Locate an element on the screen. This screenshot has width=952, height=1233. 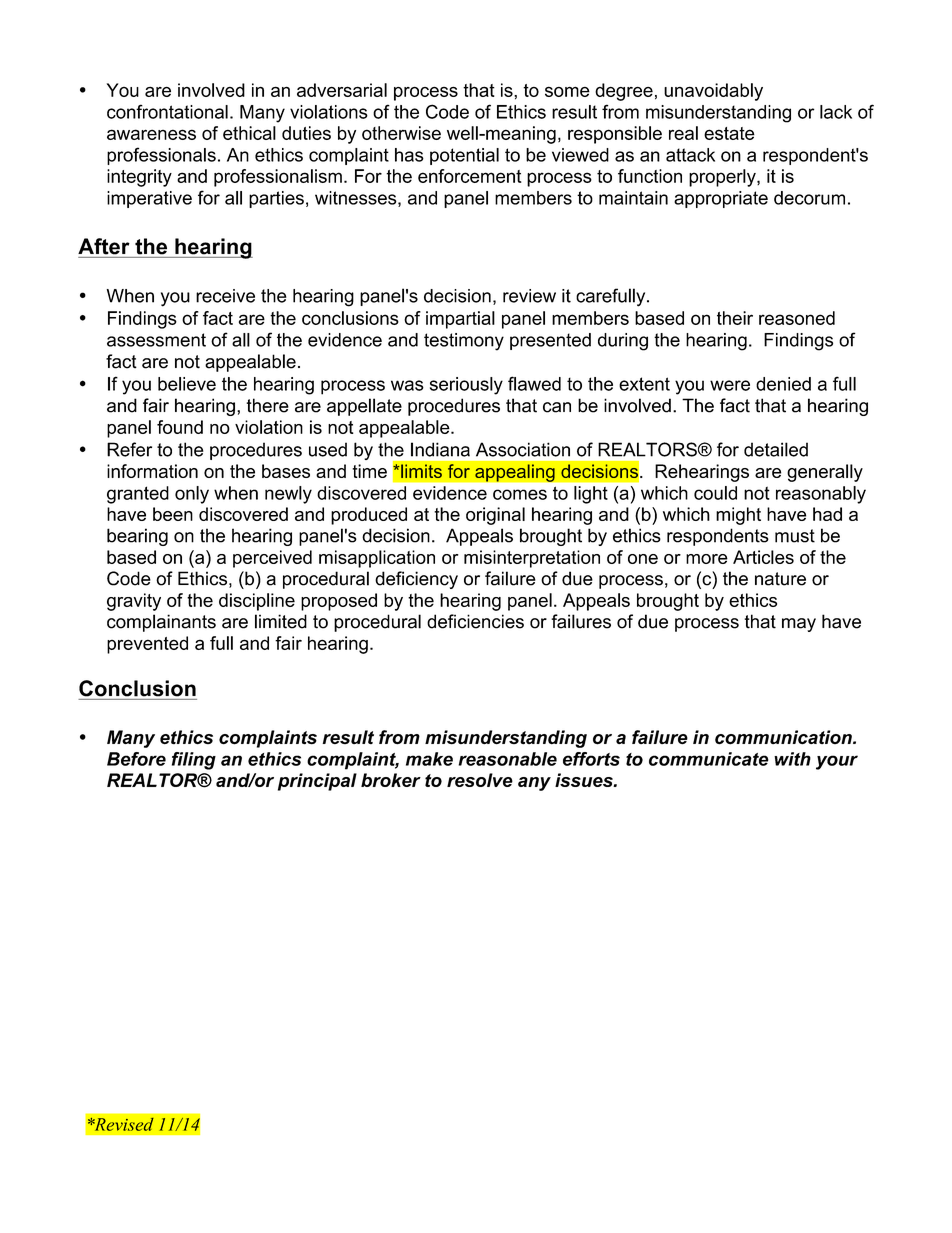
filing is located at coordinates (194, 761).
